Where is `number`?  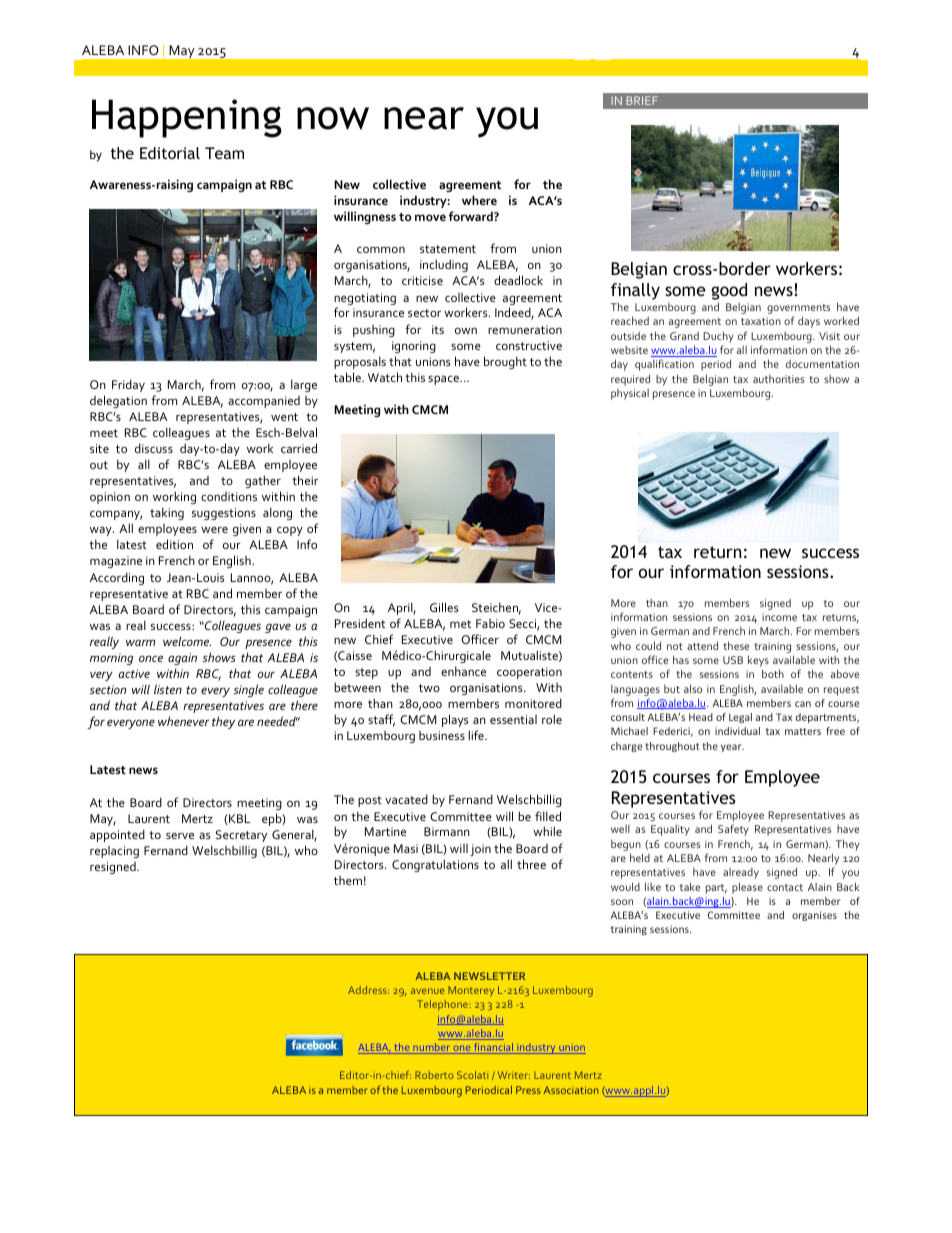 number is located at coordinates (431, 1048).
